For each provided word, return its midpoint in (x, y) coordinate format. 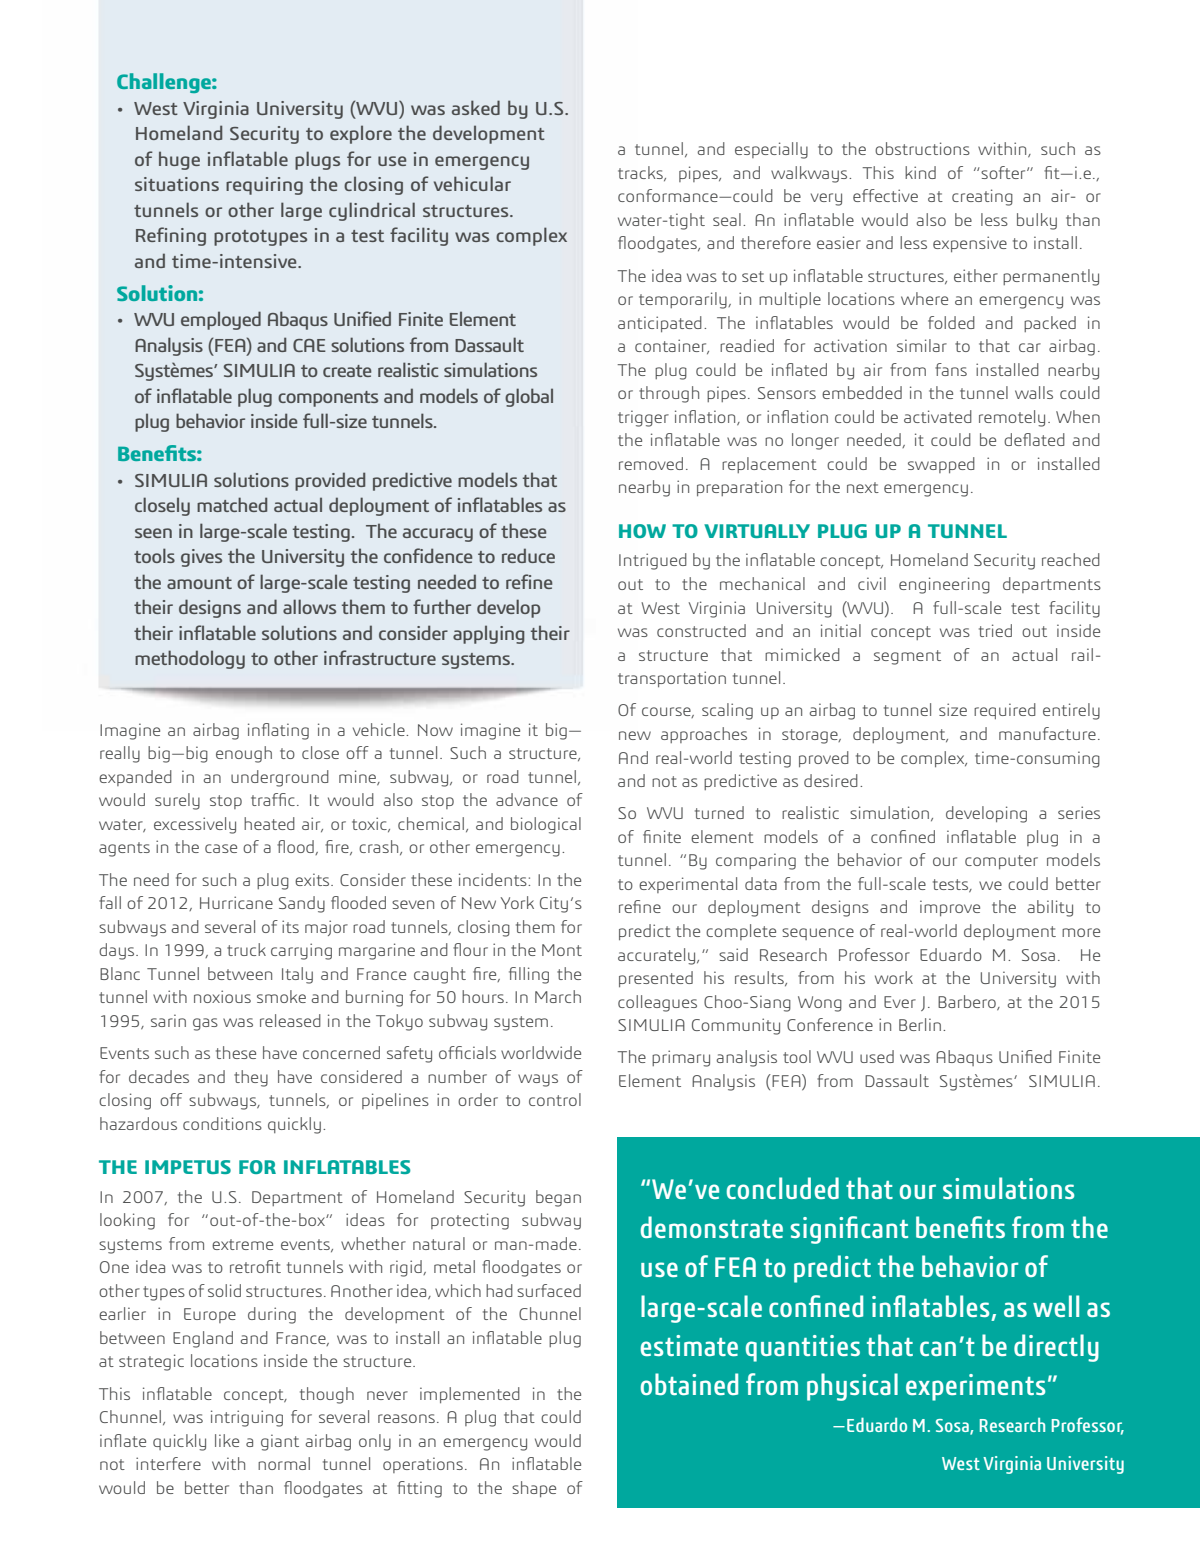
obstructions (922, 148)
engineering (944, 585)
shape (534, 1489)
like (227, 1440)
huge (179, 160)
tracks (641, 173)
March (558, 996)
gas (205, 1024)
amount (199, 583)
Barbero (968, 1002)
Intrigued (653, 561)
